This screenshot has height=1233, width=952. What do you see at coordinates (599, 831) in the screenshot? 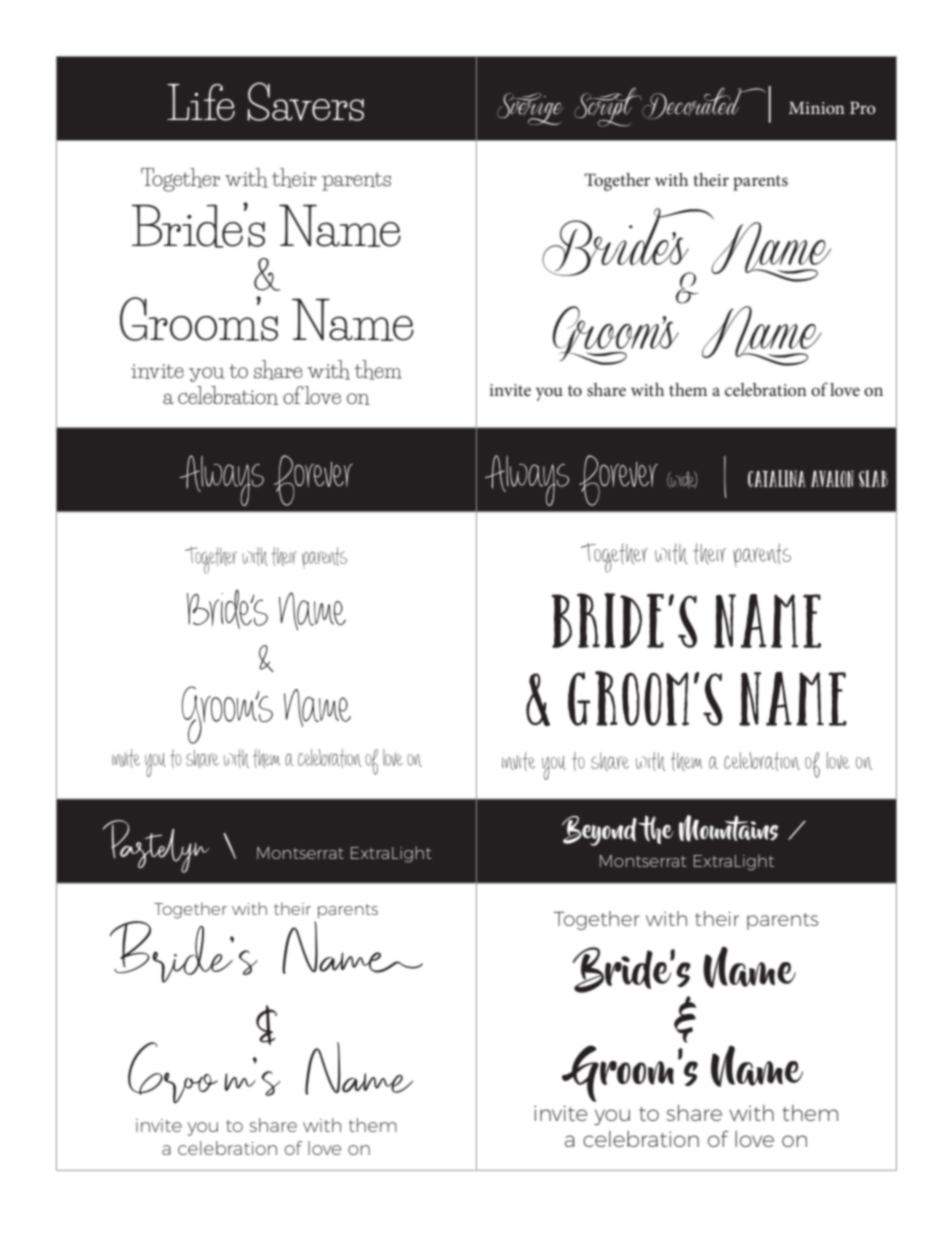
I see `Beyond` at bounding box center [599, 831].
